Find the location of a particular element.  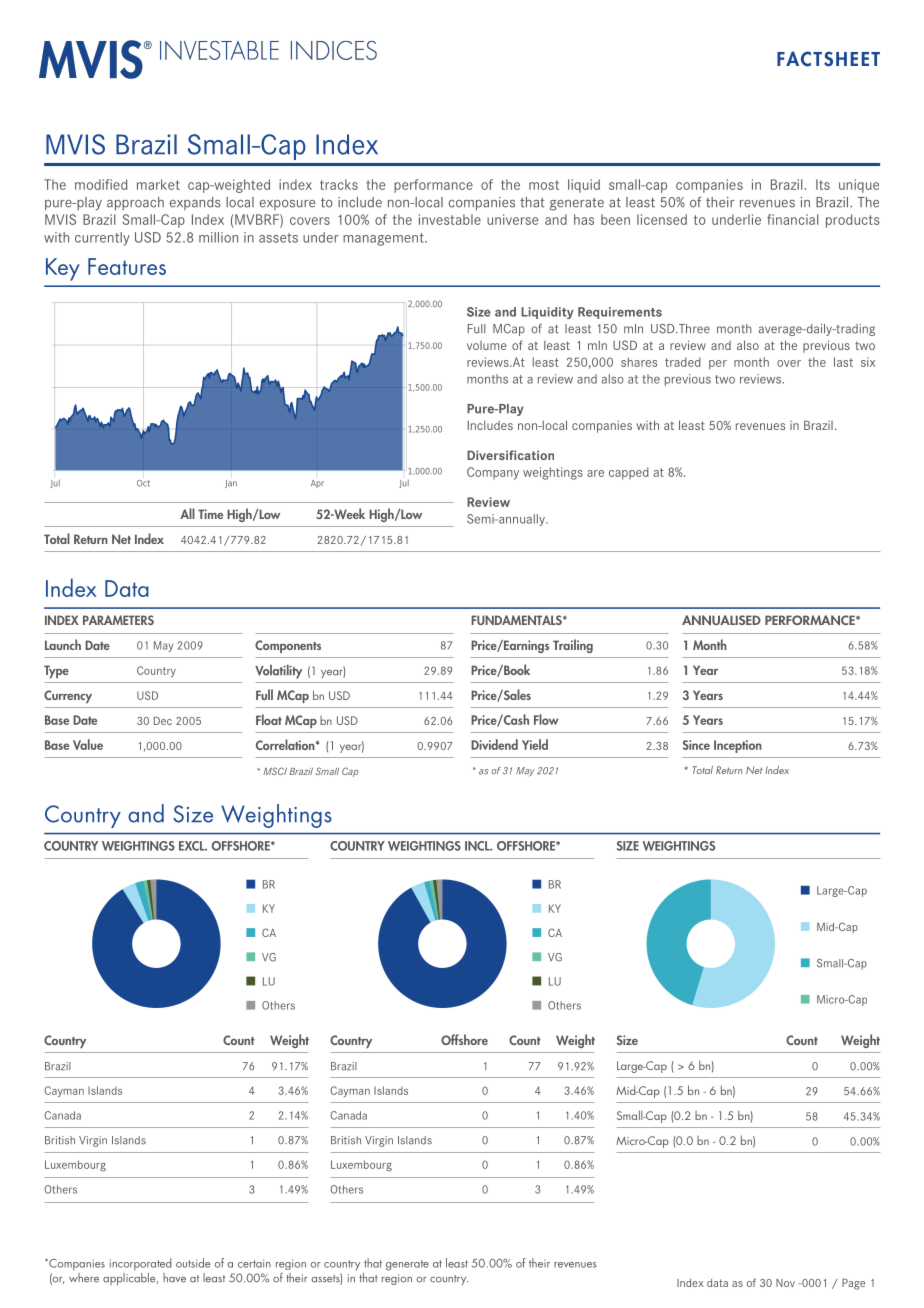

approach is located at coordinates (135, 204).
